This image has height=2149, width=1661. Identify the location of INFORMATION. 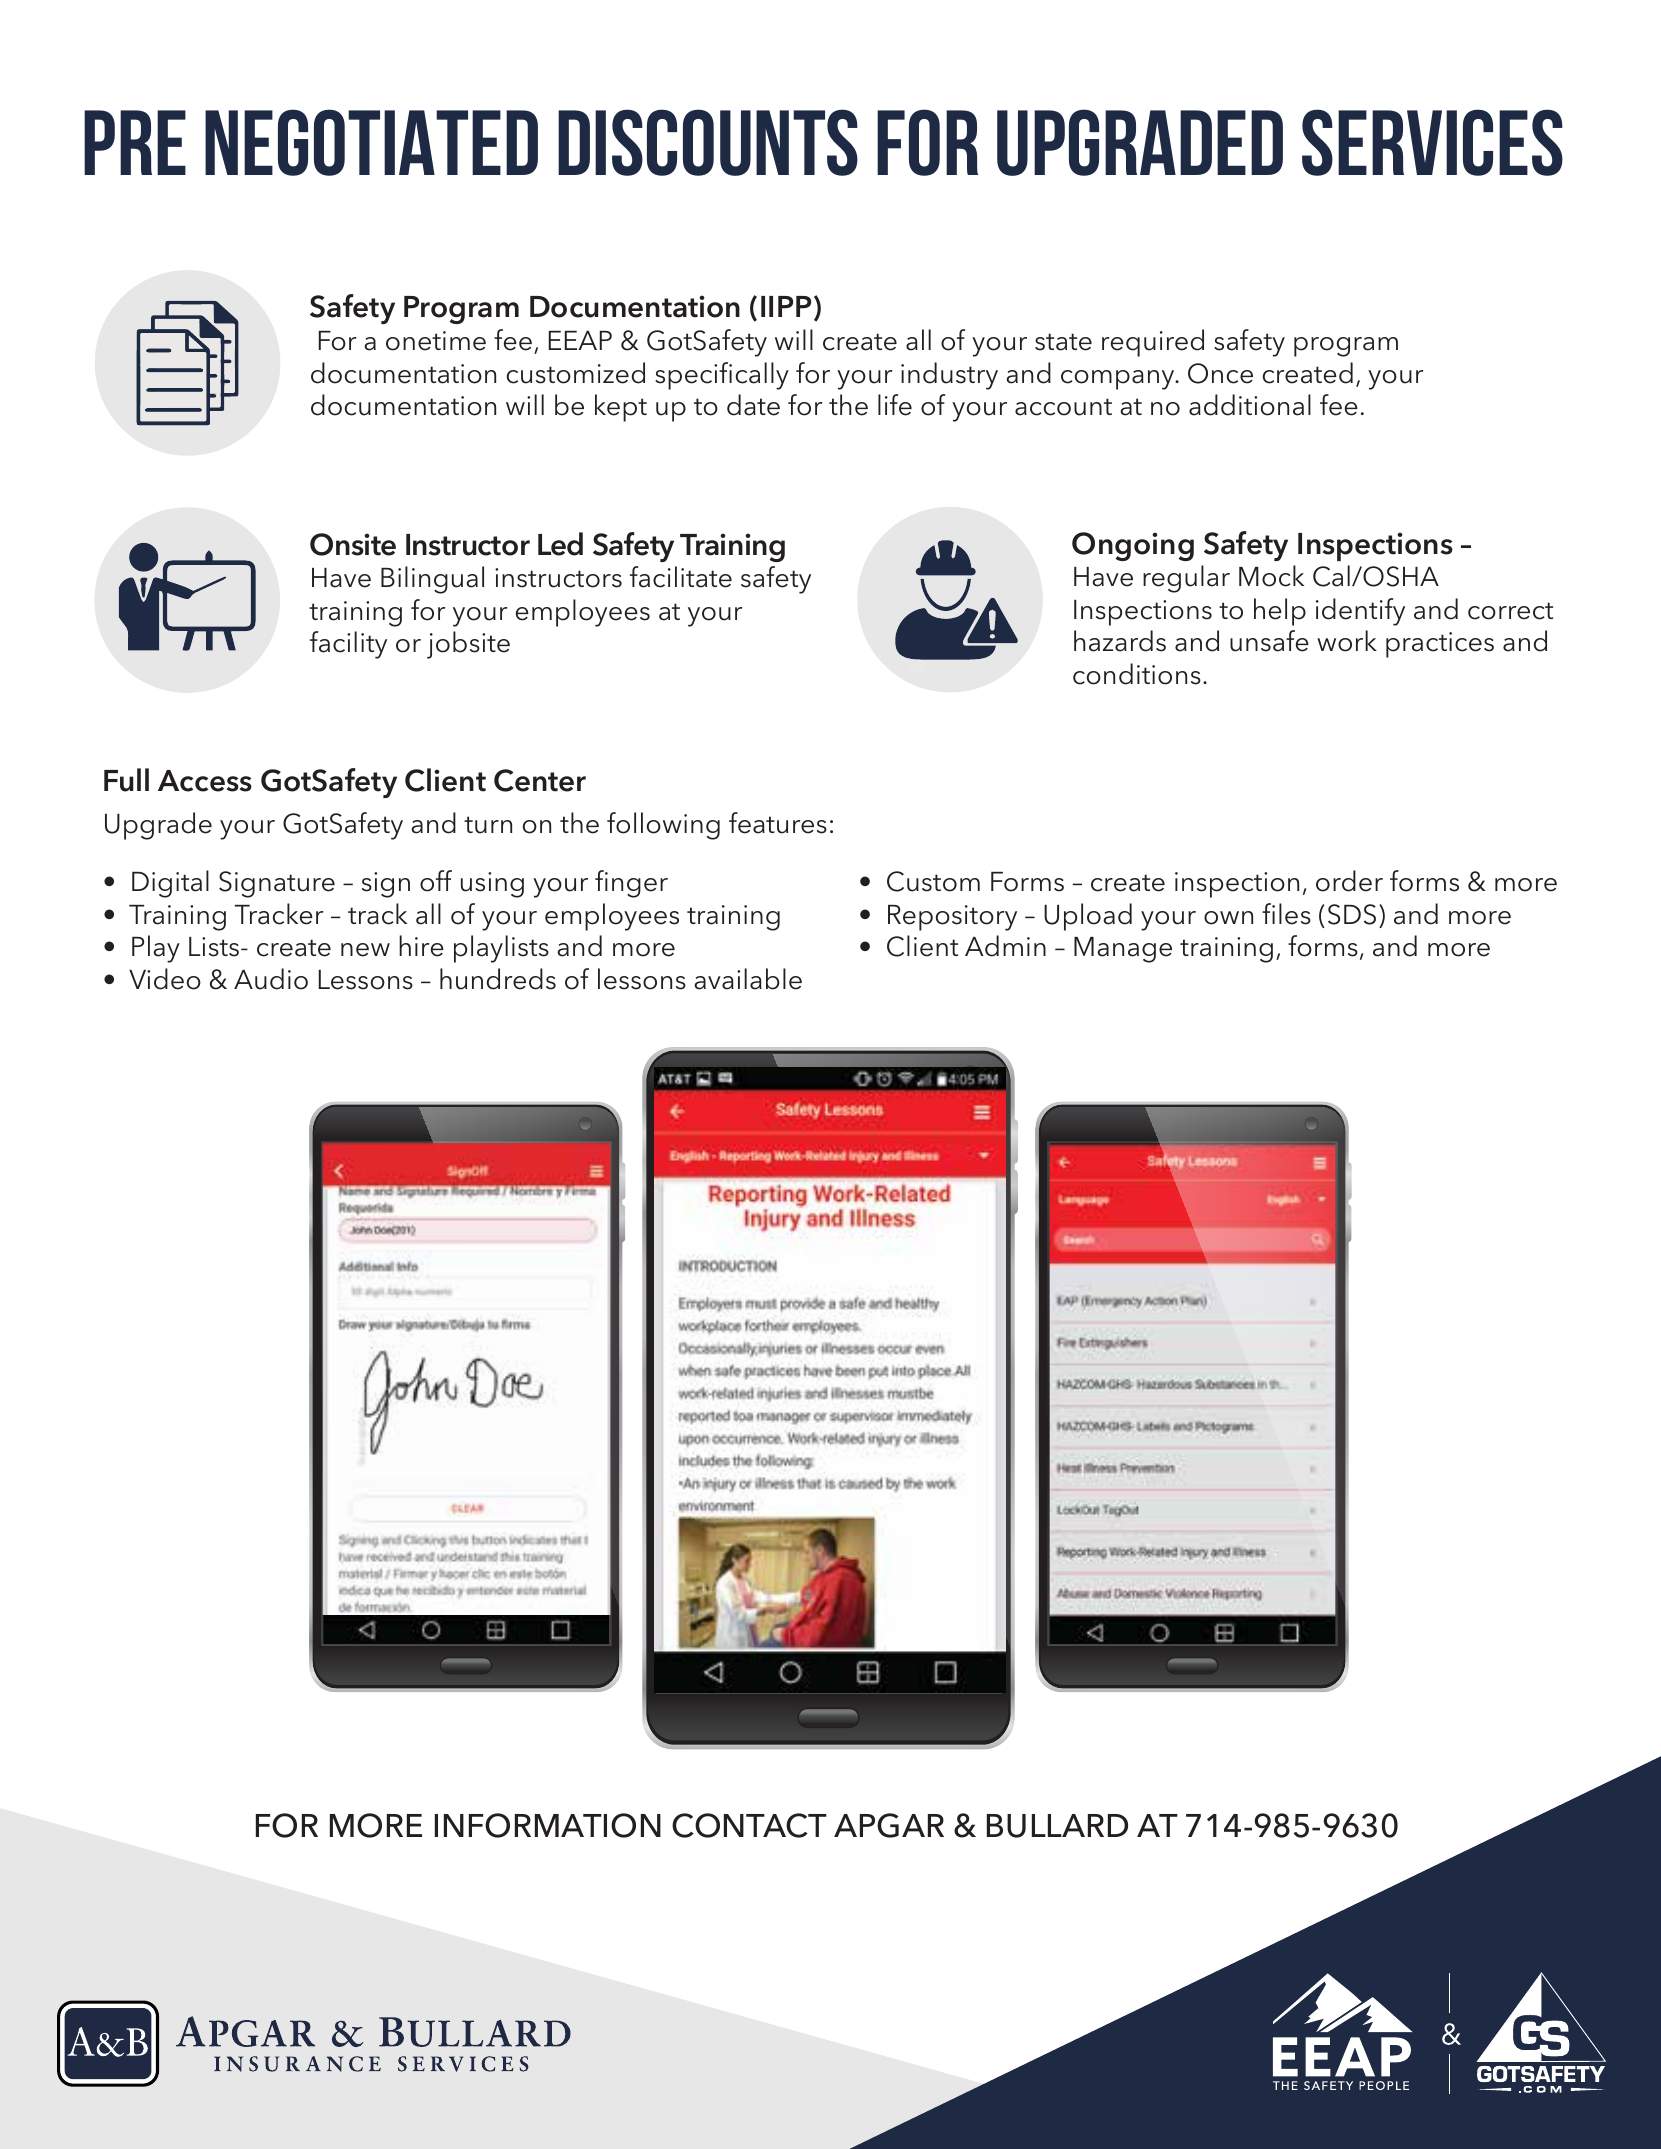
(548, 1825).
